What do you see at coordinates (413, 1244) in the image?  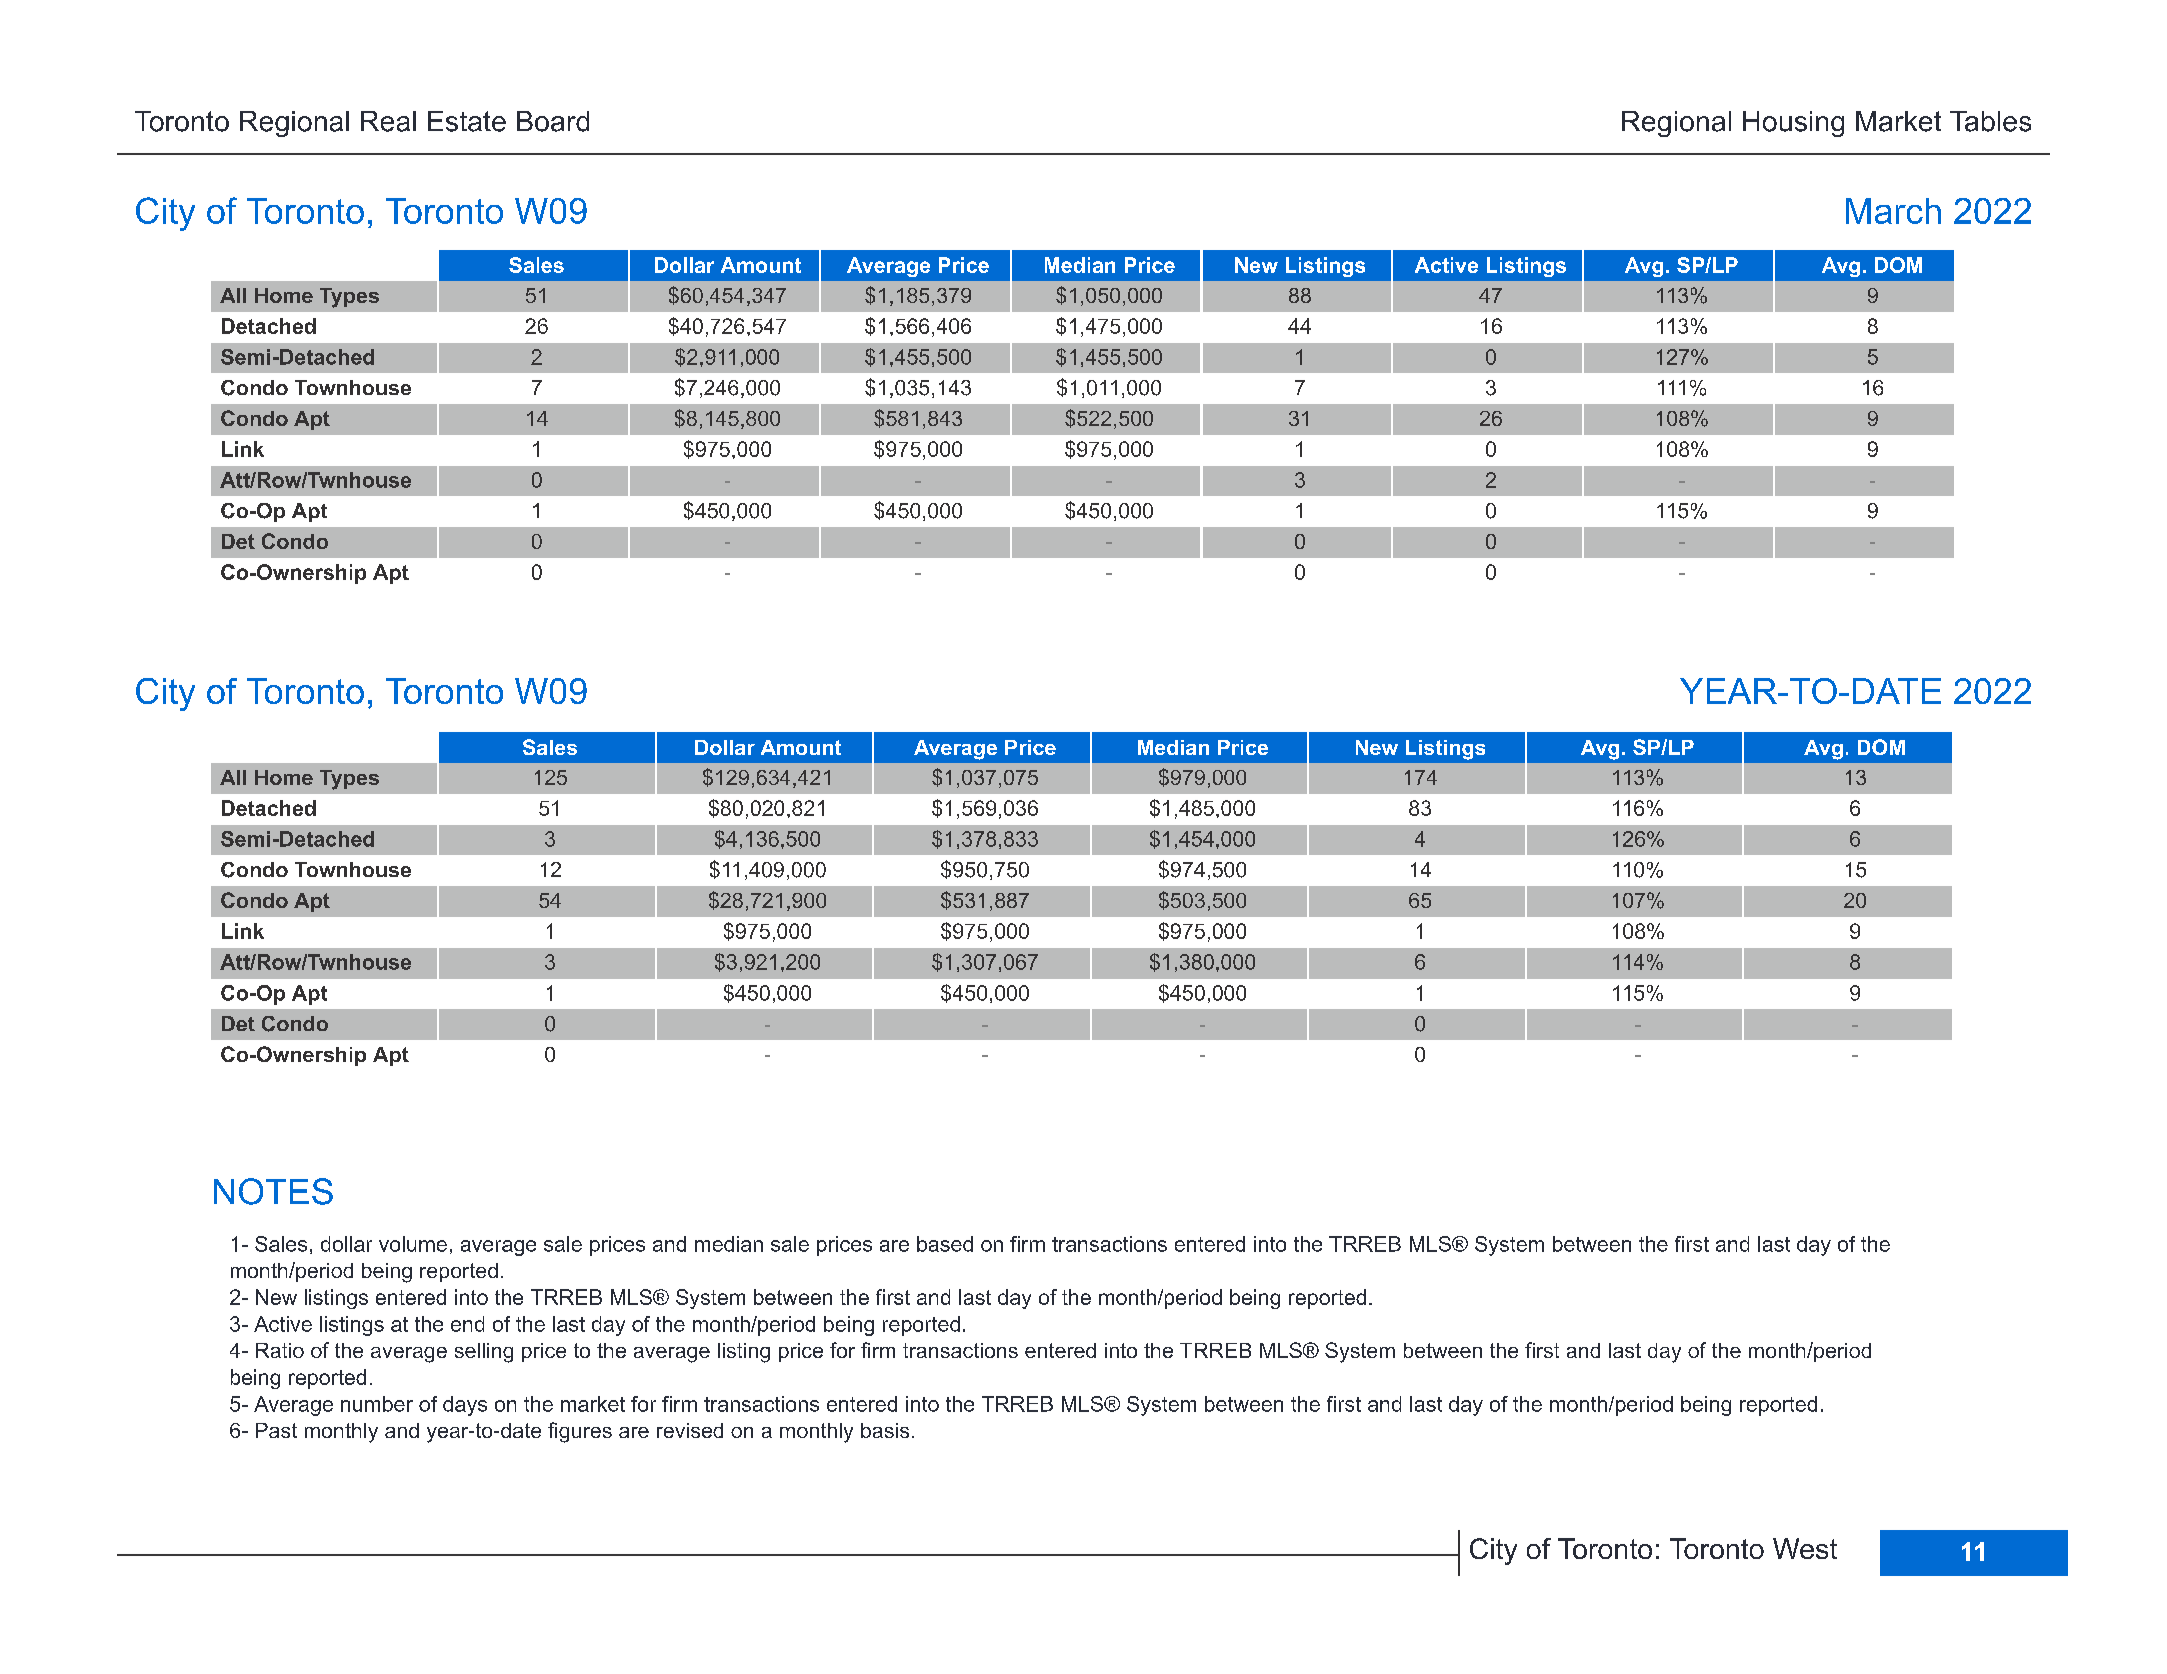 I see `volume` at bounding box center [413, 1244].
